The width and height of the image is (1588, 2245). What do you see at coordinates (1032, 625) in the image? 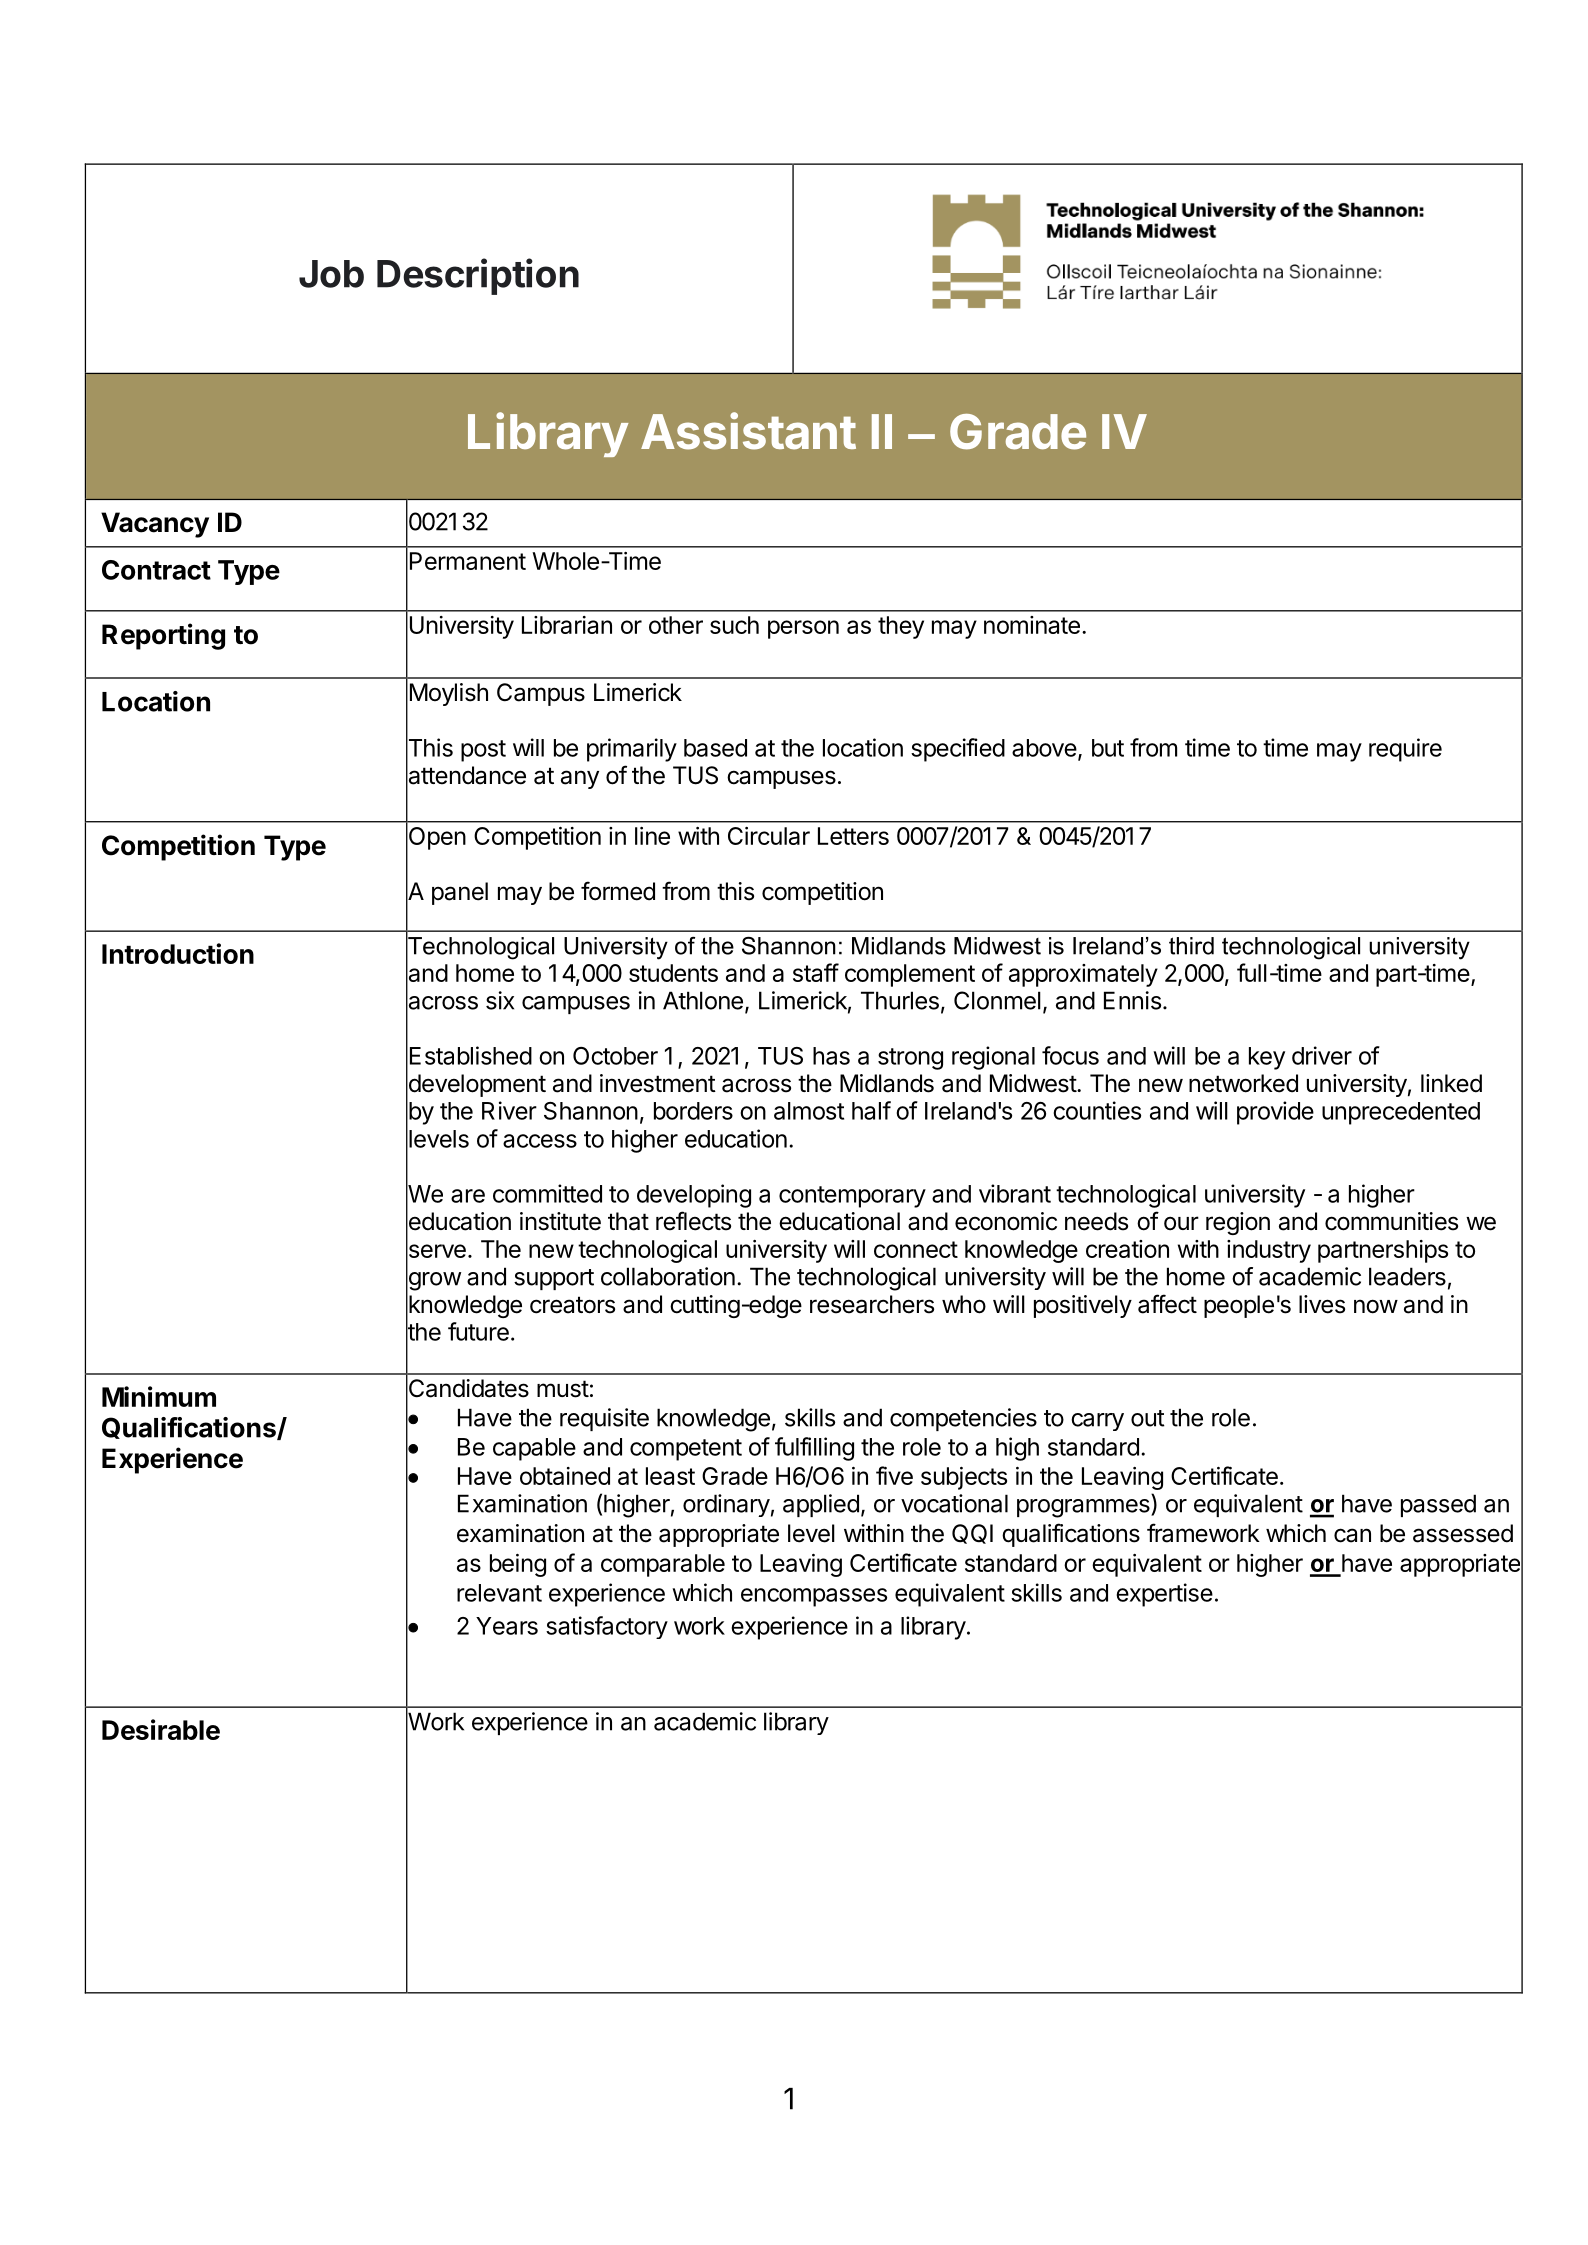
I see `nominate` at bounding box center [1032, 625].
